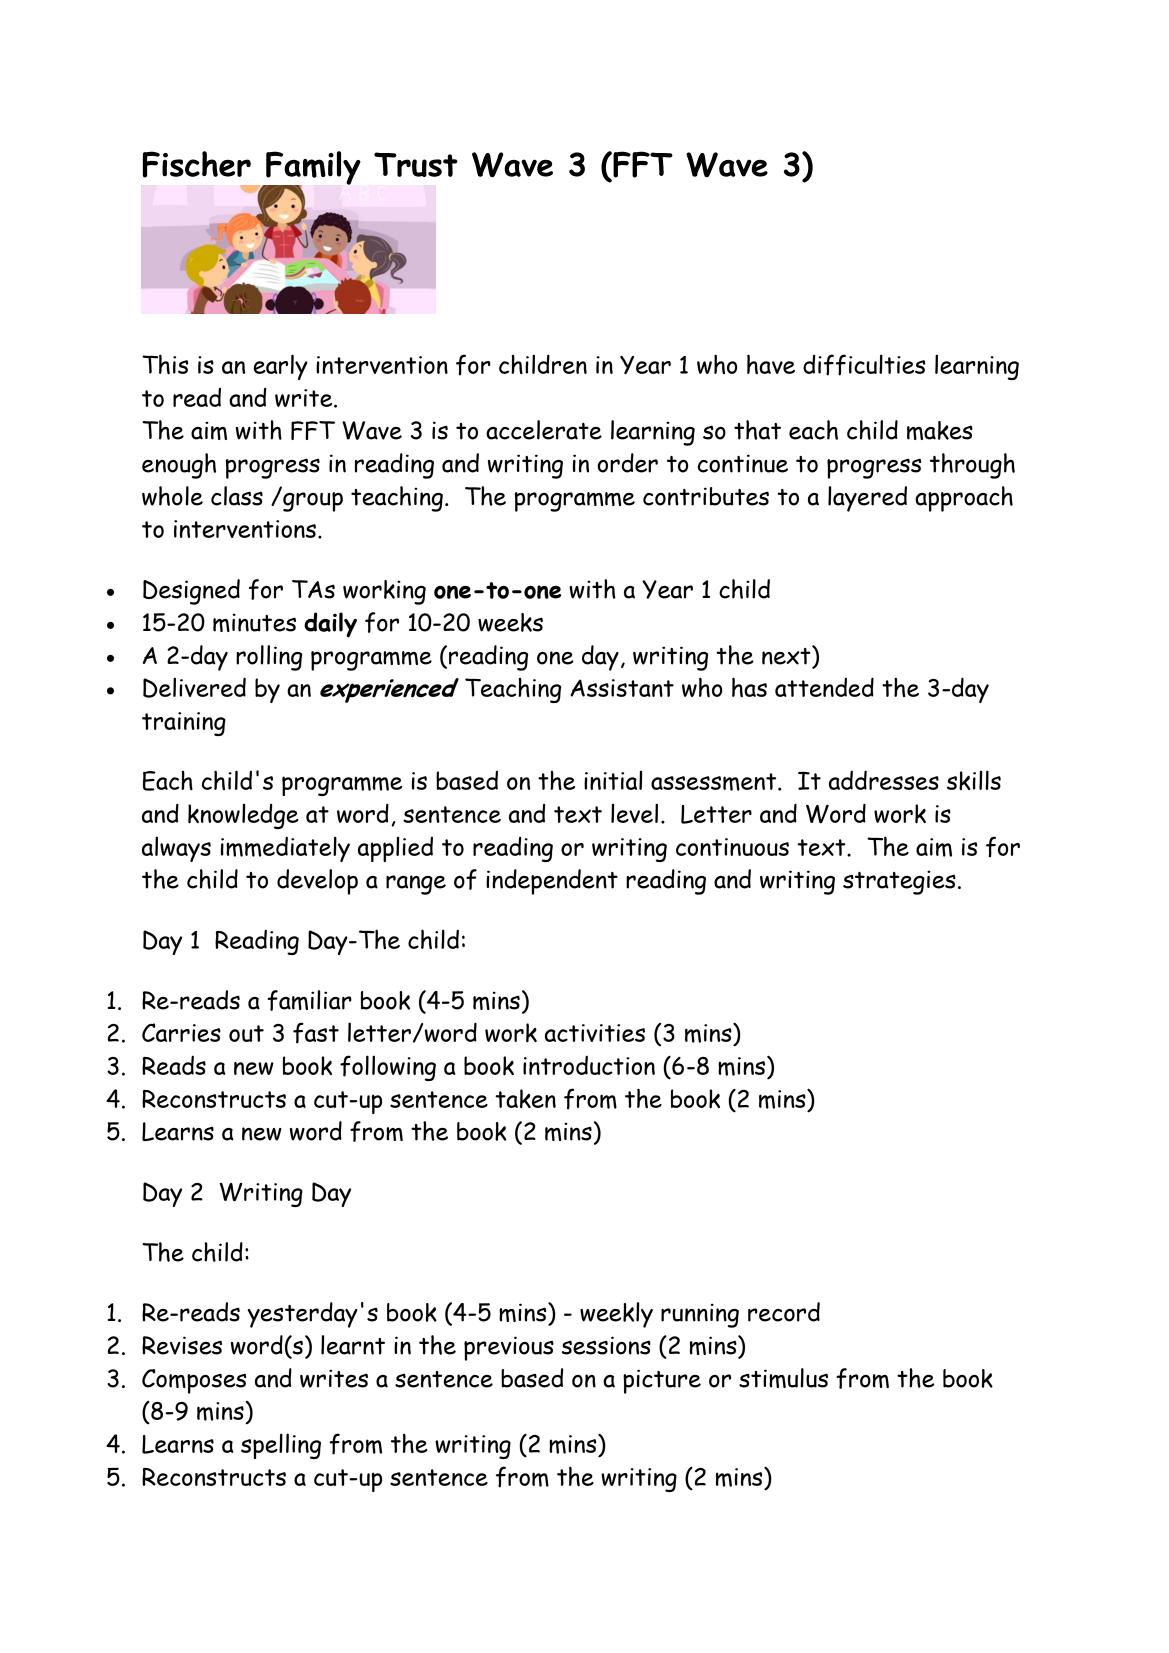 The image size is (1169, 1653). Describe the element at coordinates (312, 169) in the page. I see `Family` at that location.
